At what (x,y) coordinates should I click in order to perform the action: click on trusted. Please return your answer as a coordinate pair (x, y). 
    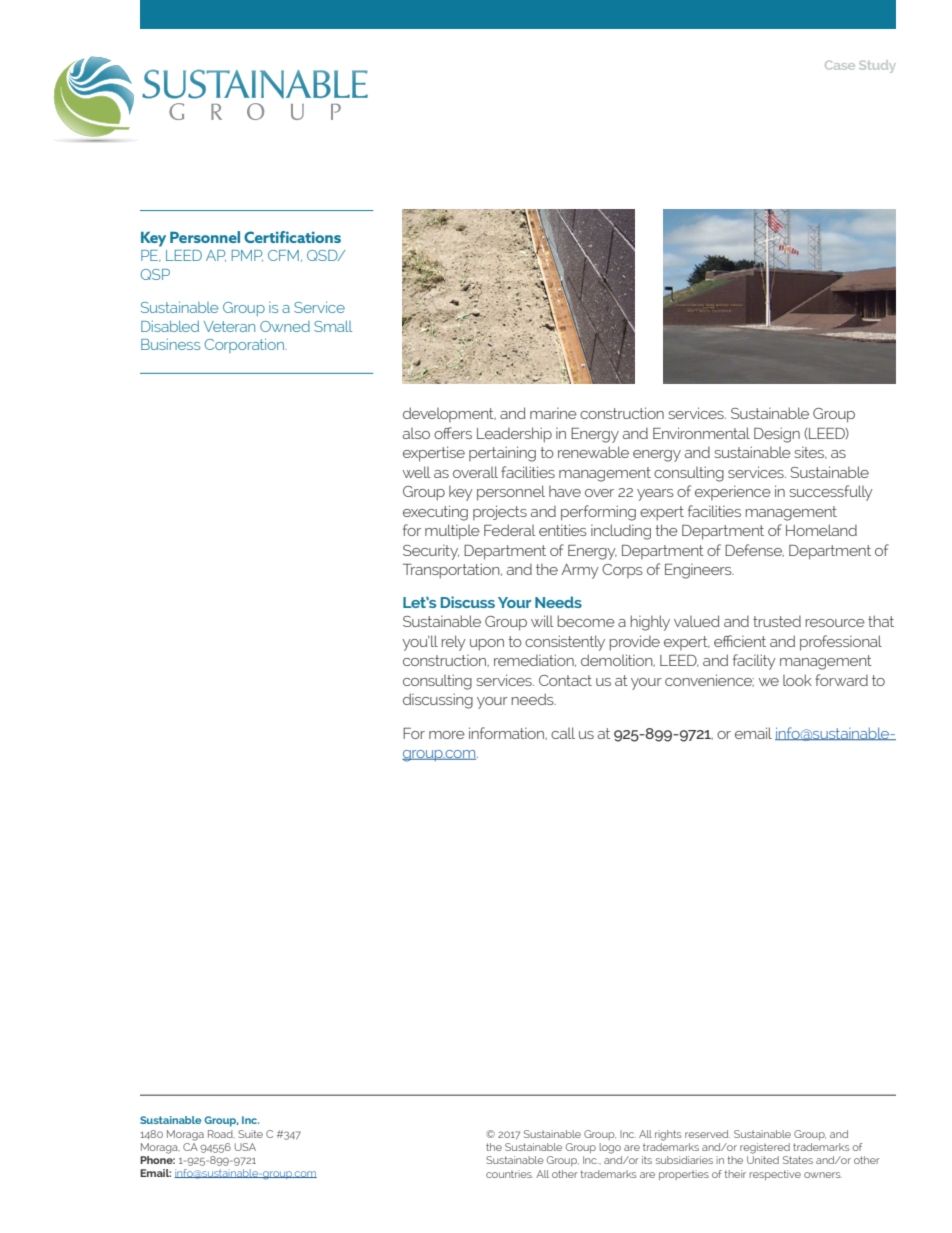
    Looking at the image, I should click on (777, 621).
